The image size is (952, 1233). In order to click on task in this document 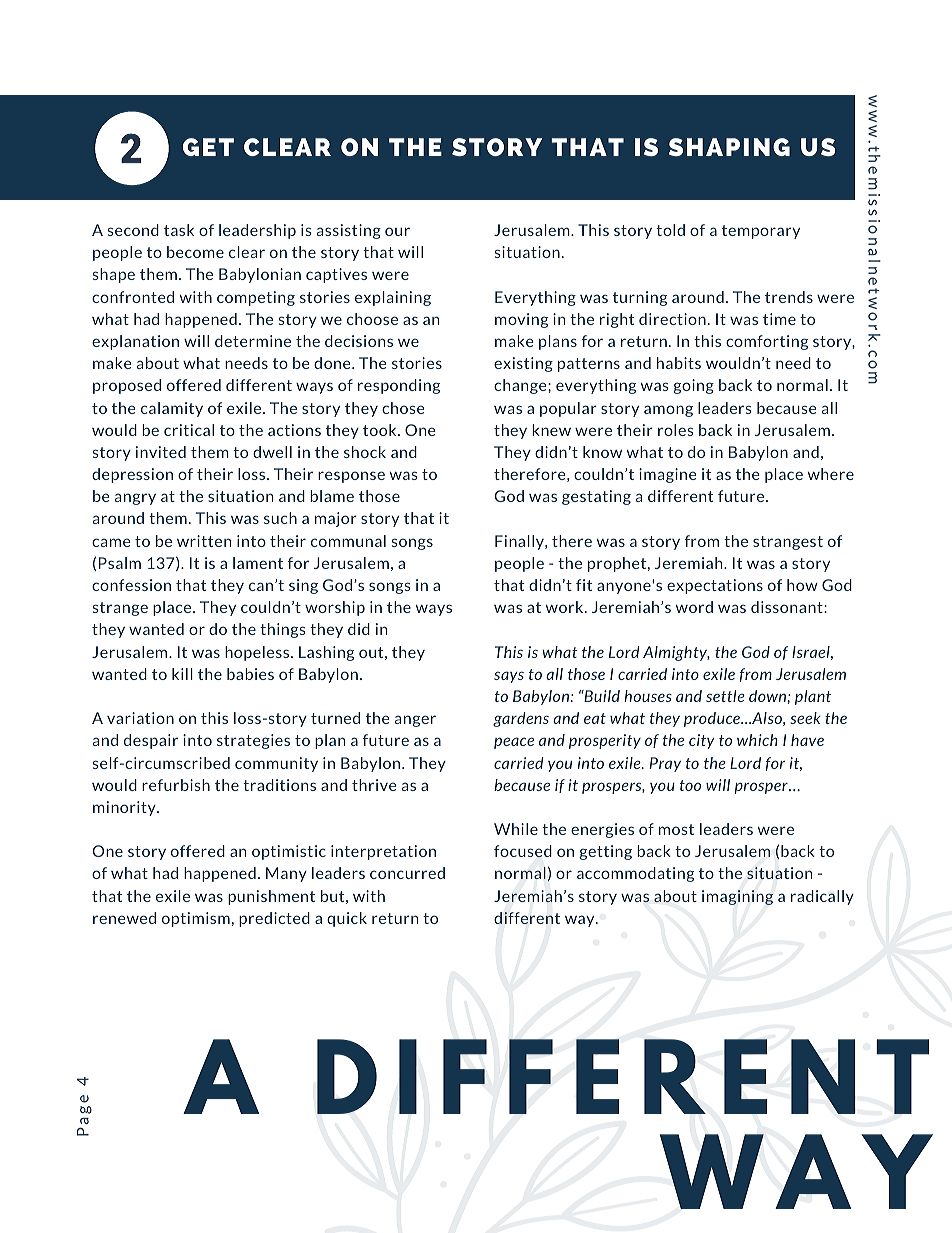, I will do `click(179, 230)`.
